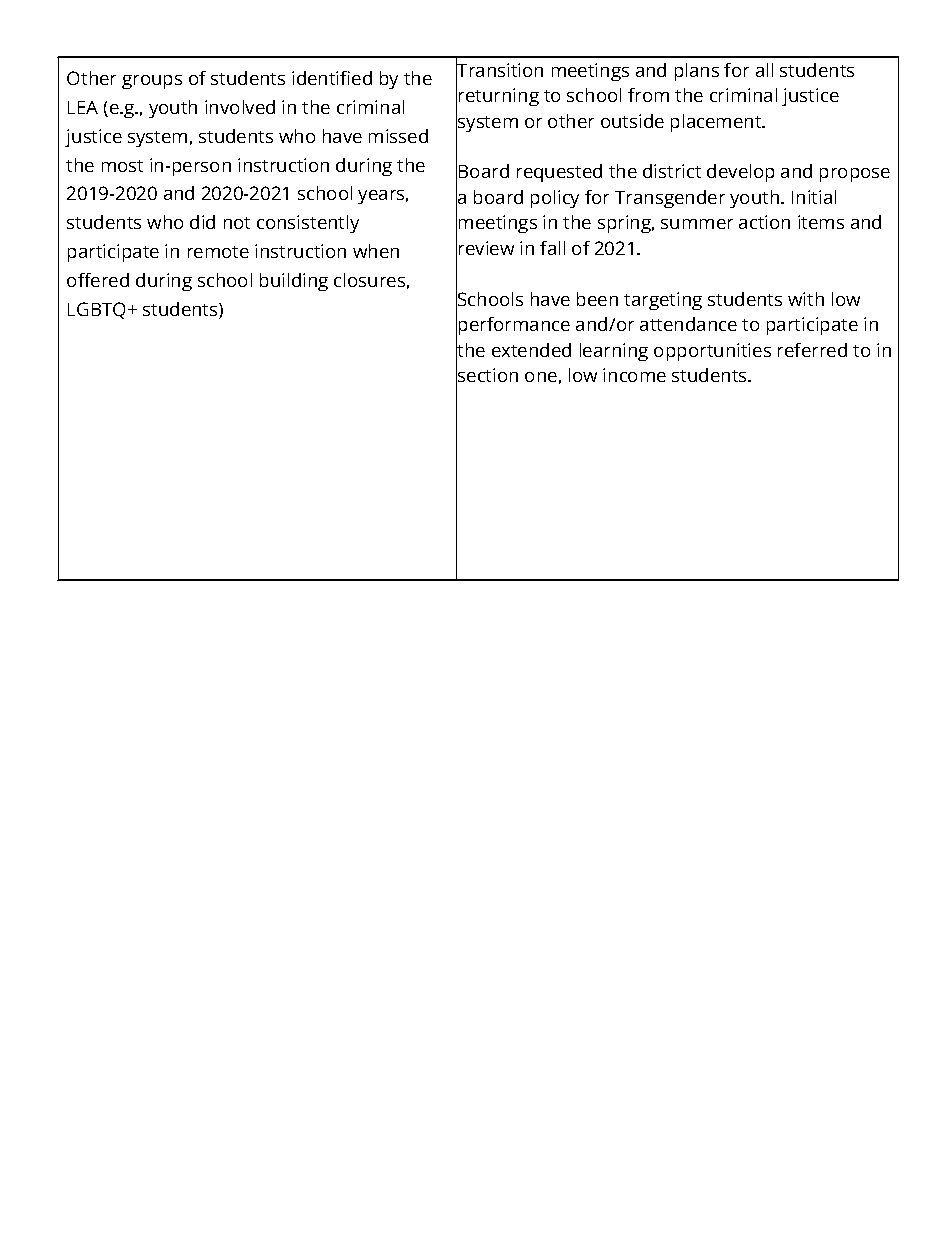 The height and width of the page is (1233, 952). Describe the element at coordinates (764, 222) in the page. I see `action` at that location.
